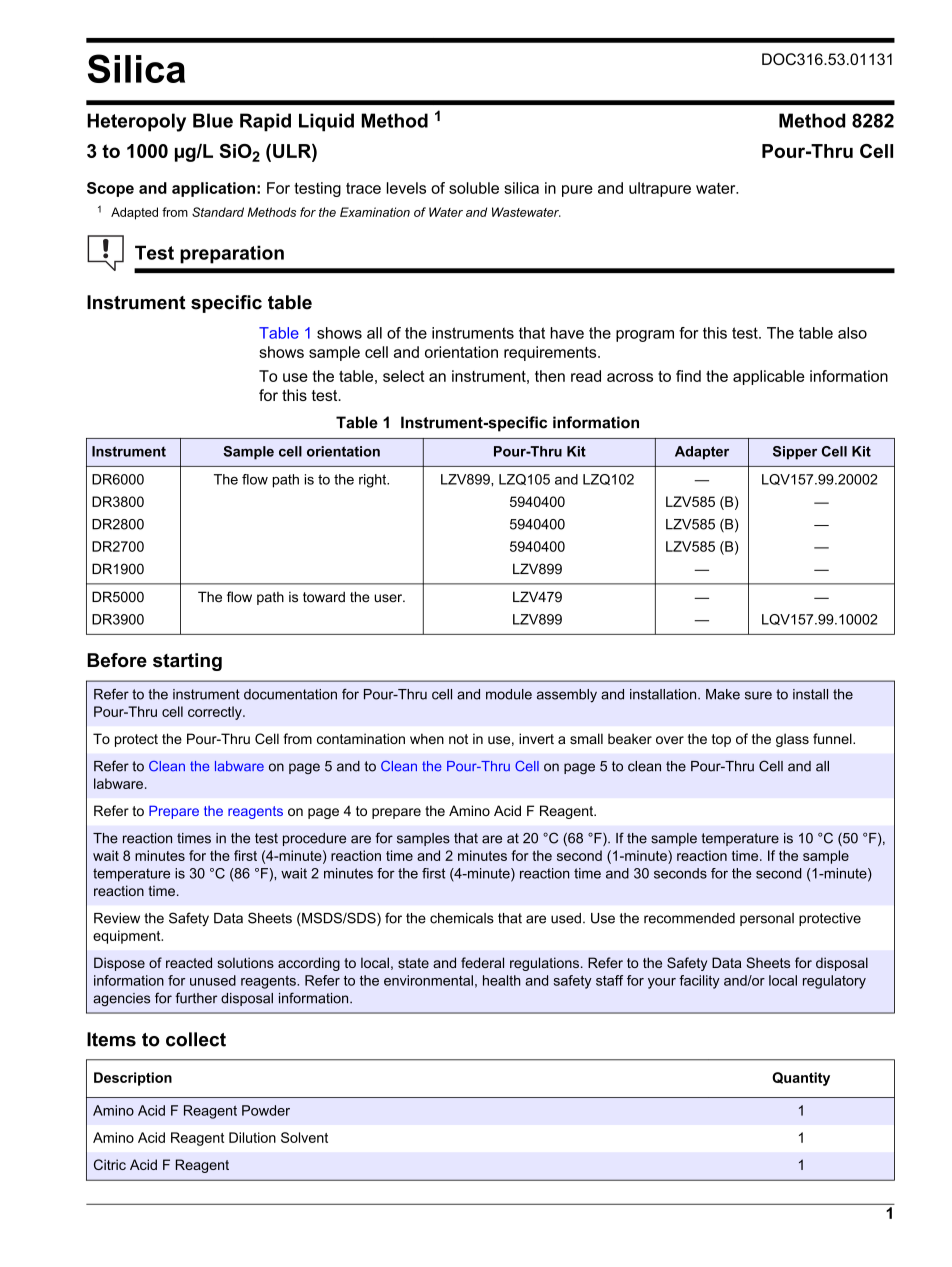 This screenshot has width=952, height=1267. Describe the element at coordinates (474, 188) in the screenshot. I see `soluble` at that location.
